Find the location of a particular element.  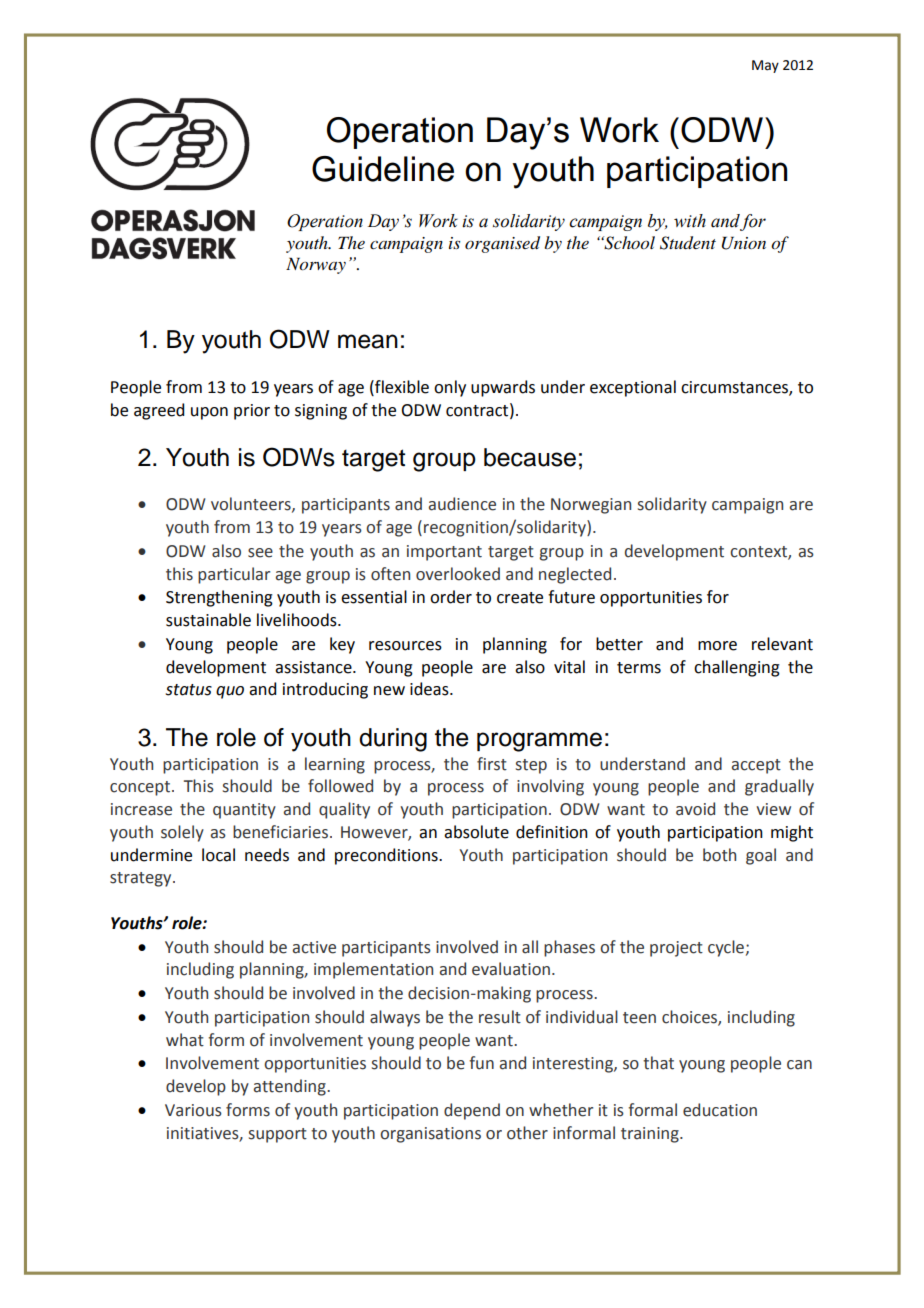

exceptional is located at coordinates (633, 388).
